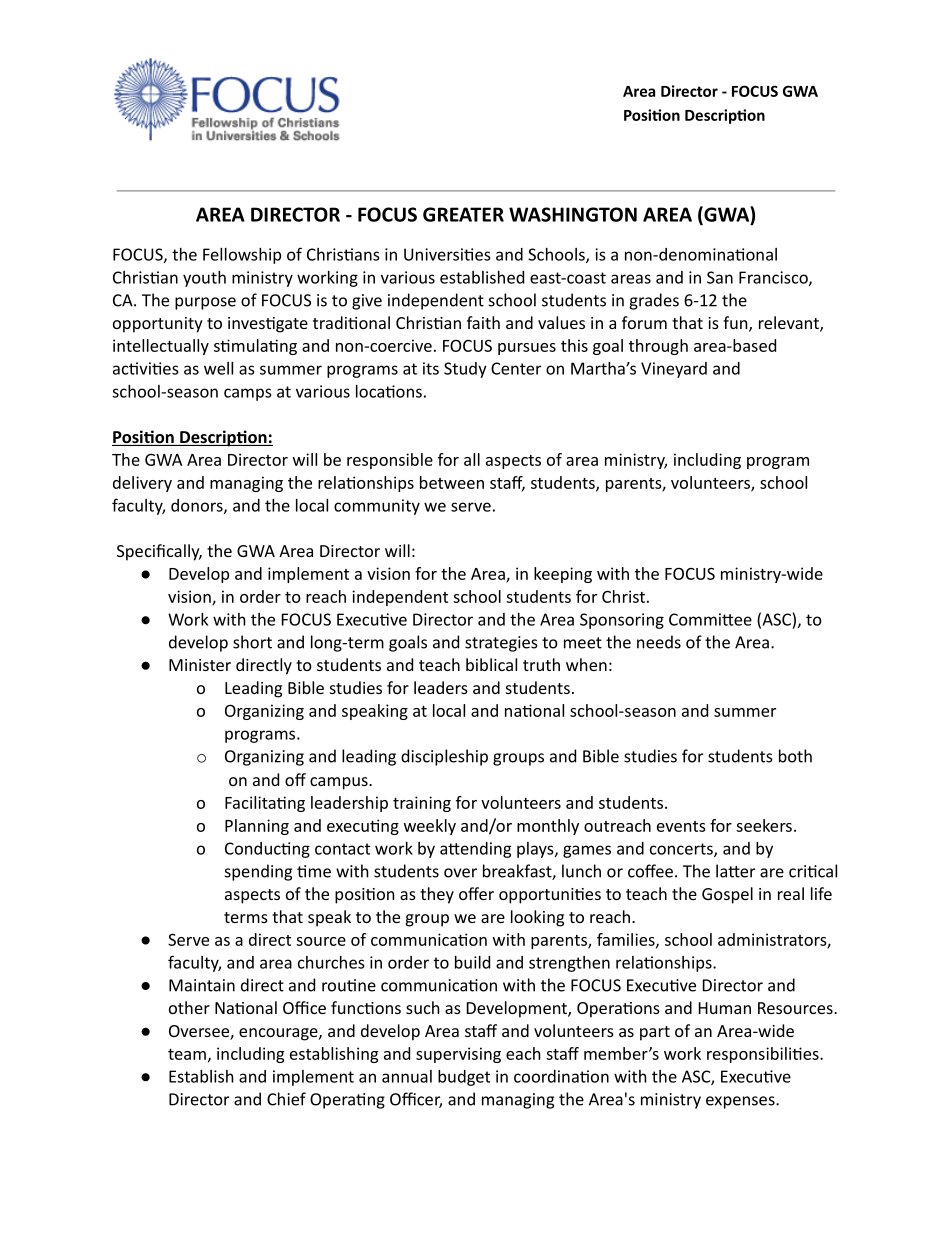 The image size is (952, 1233). Describe the element at coordinates (187, 1054) in the screenshot. I see `team` at that location.
